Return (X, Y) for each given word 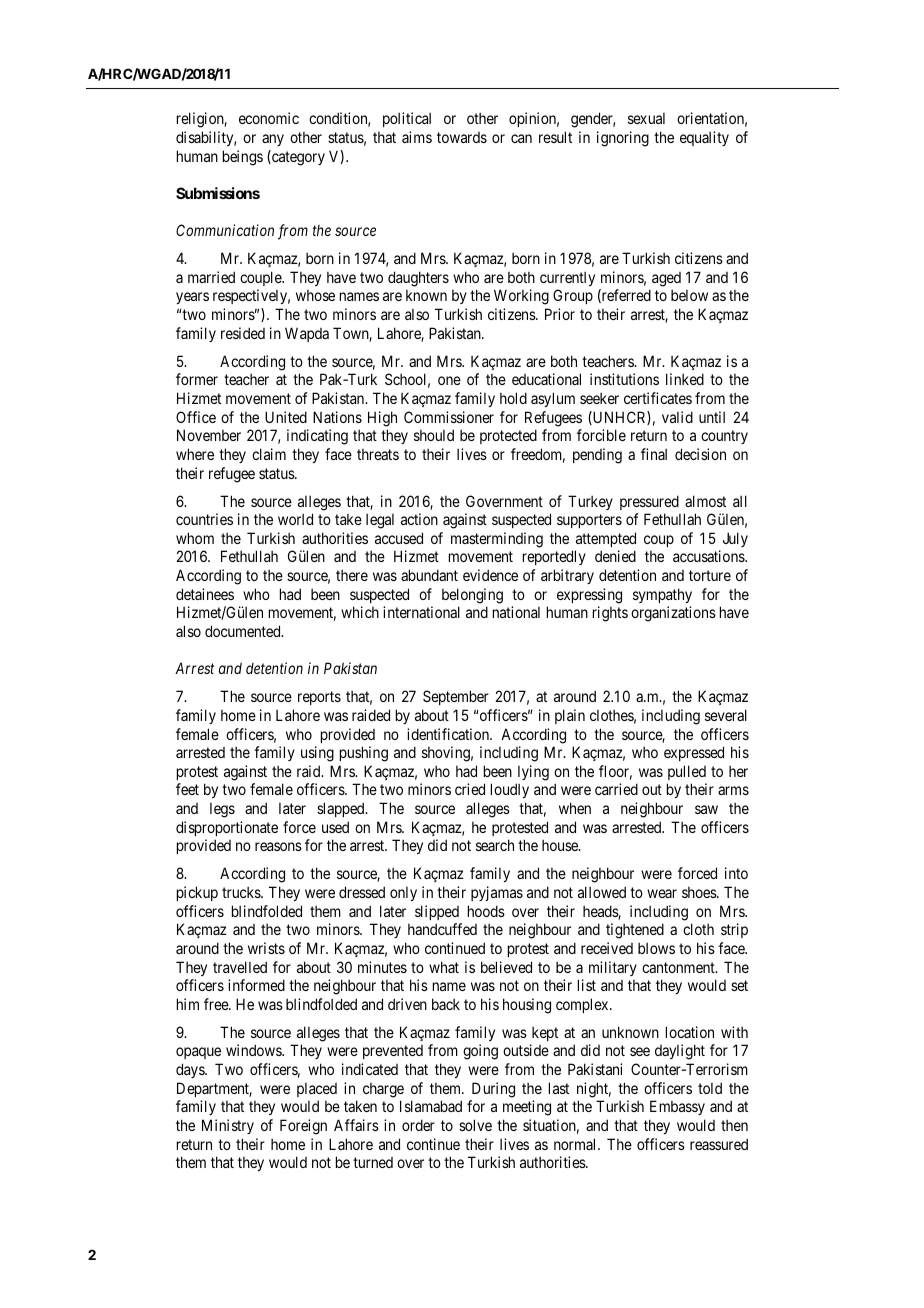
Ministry (228, 1126)
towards (462, 137)
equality (704, 138)
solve (475, 1125)
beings (243, 158)
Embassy (677, 1107)
